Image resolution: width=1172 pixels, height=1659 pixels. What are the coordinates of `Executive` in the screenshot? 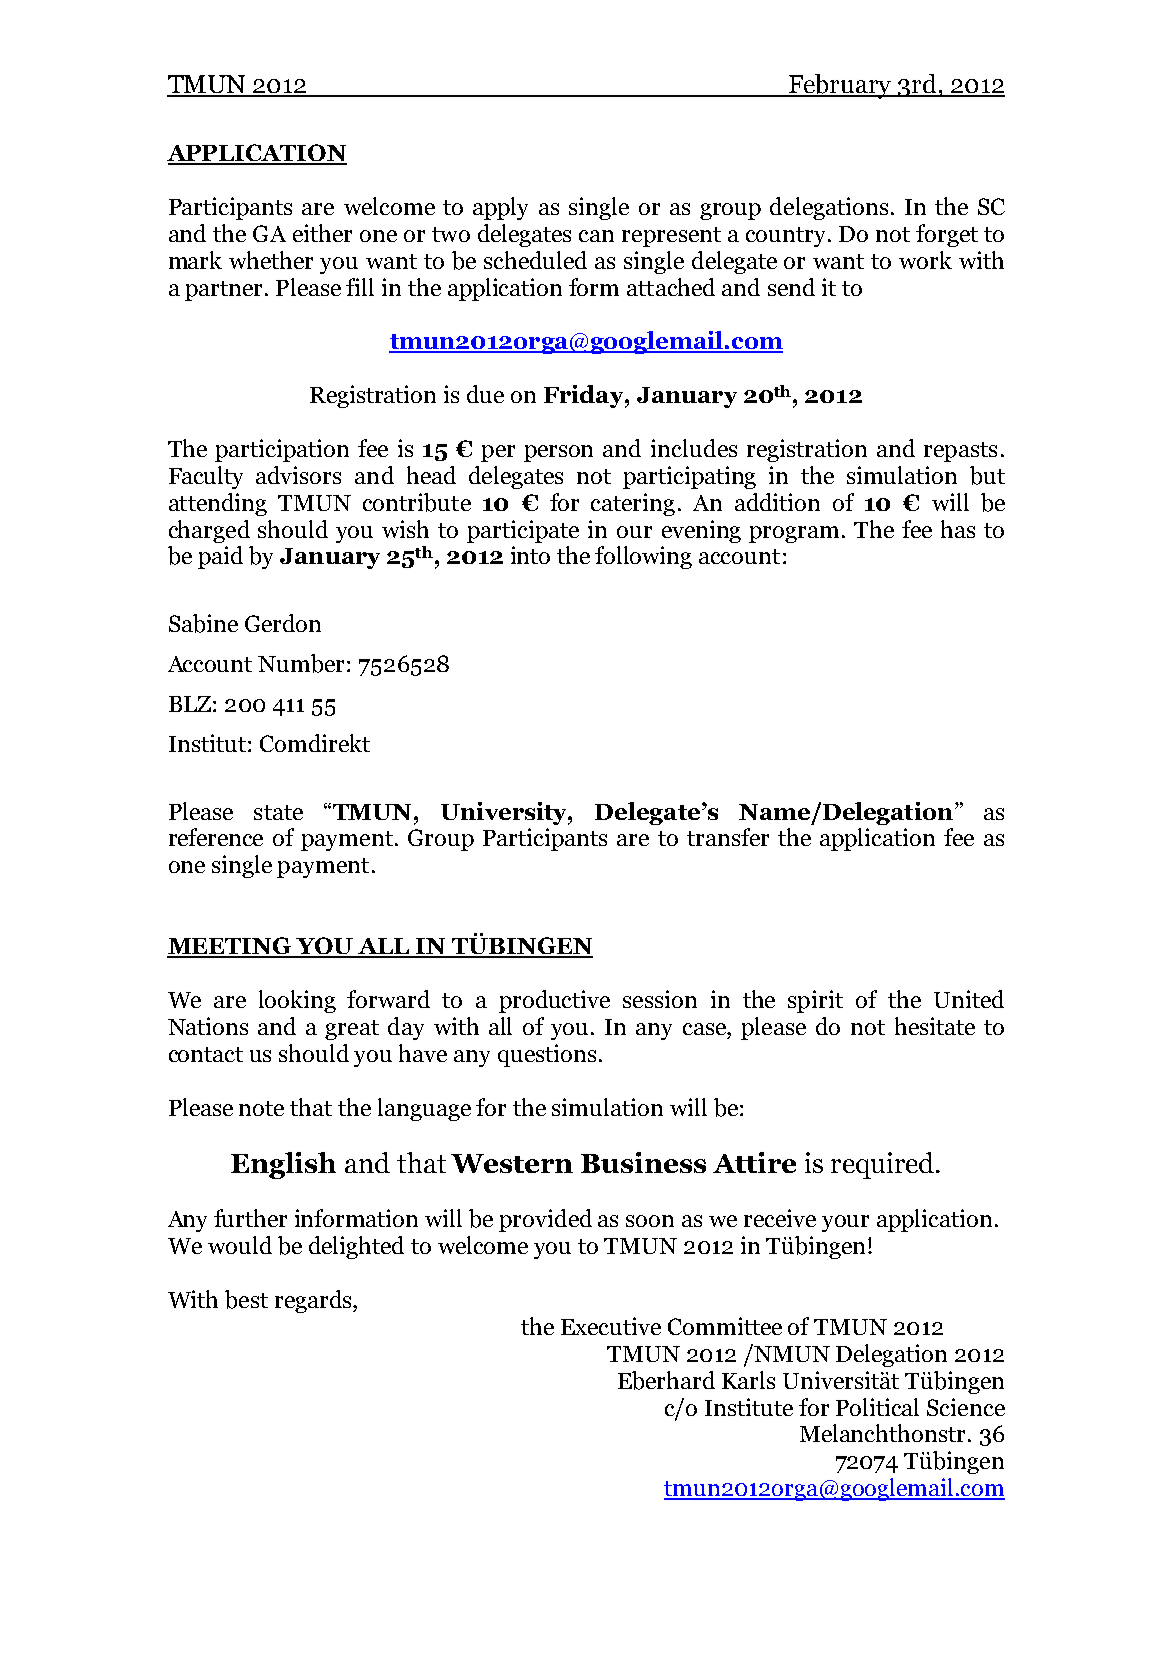 It's located at (611, 1326).
